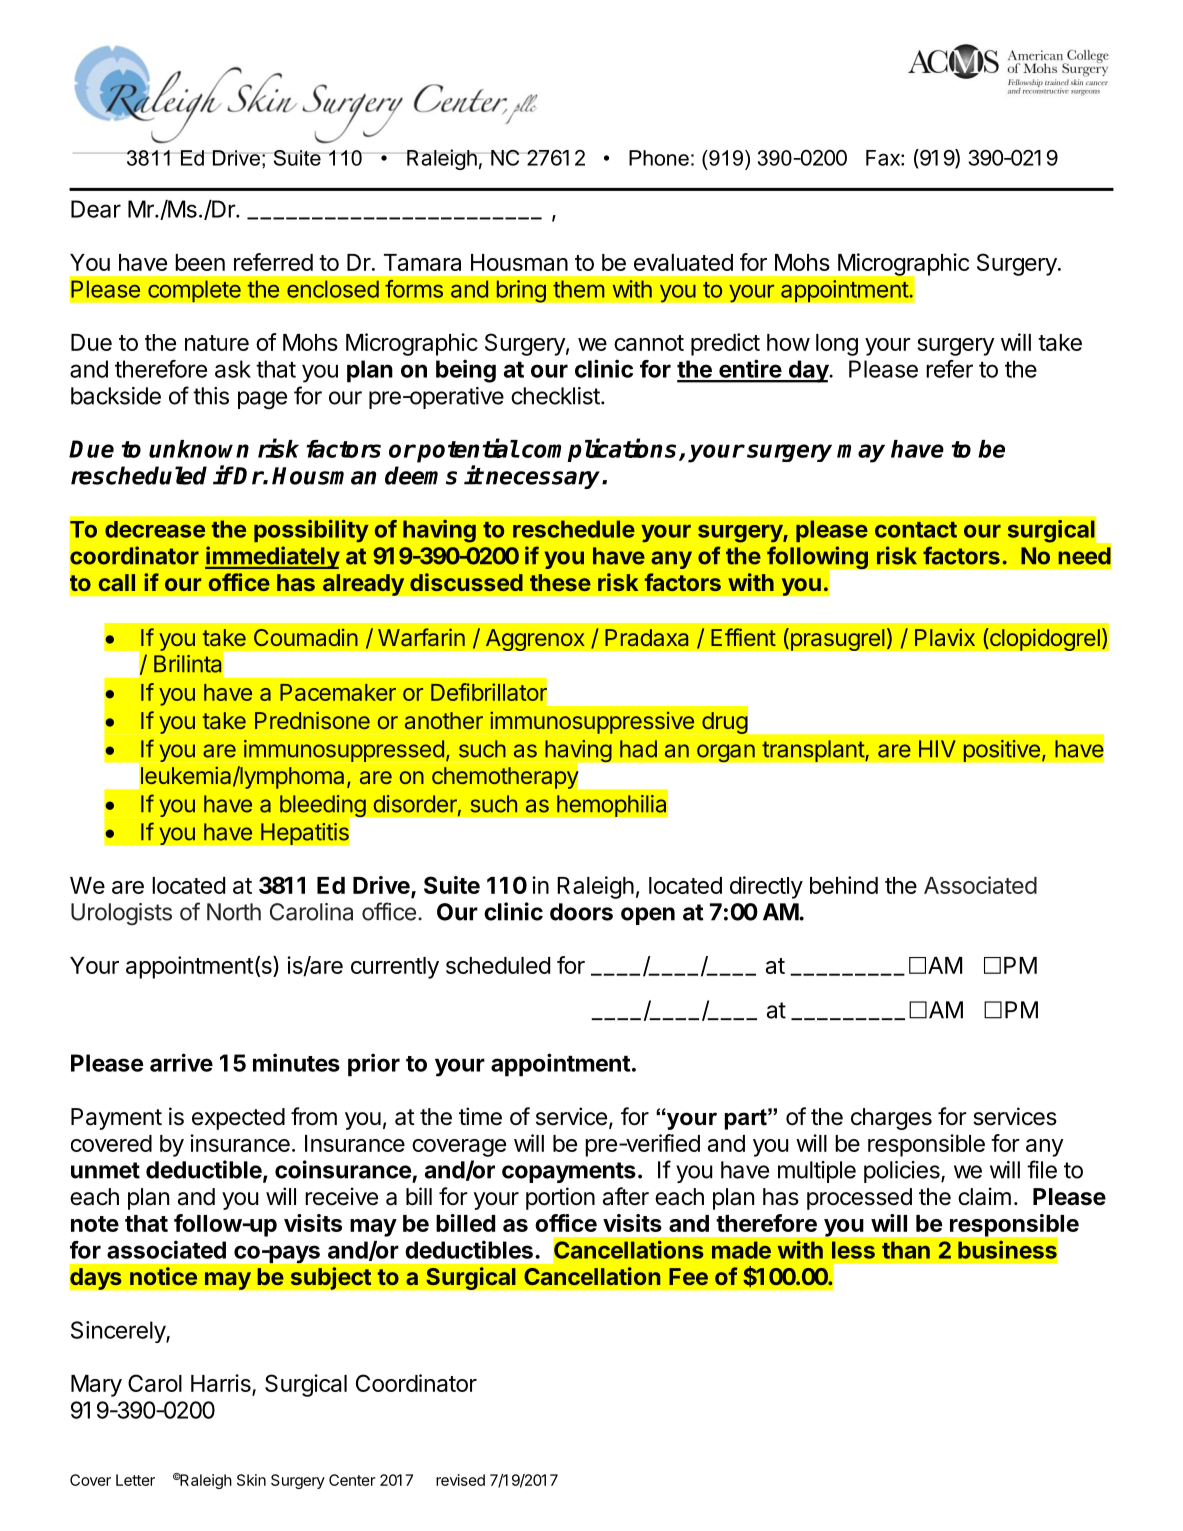 This screenshot has height=1531, width=1183. I want to click on been, so click(200, 262).
